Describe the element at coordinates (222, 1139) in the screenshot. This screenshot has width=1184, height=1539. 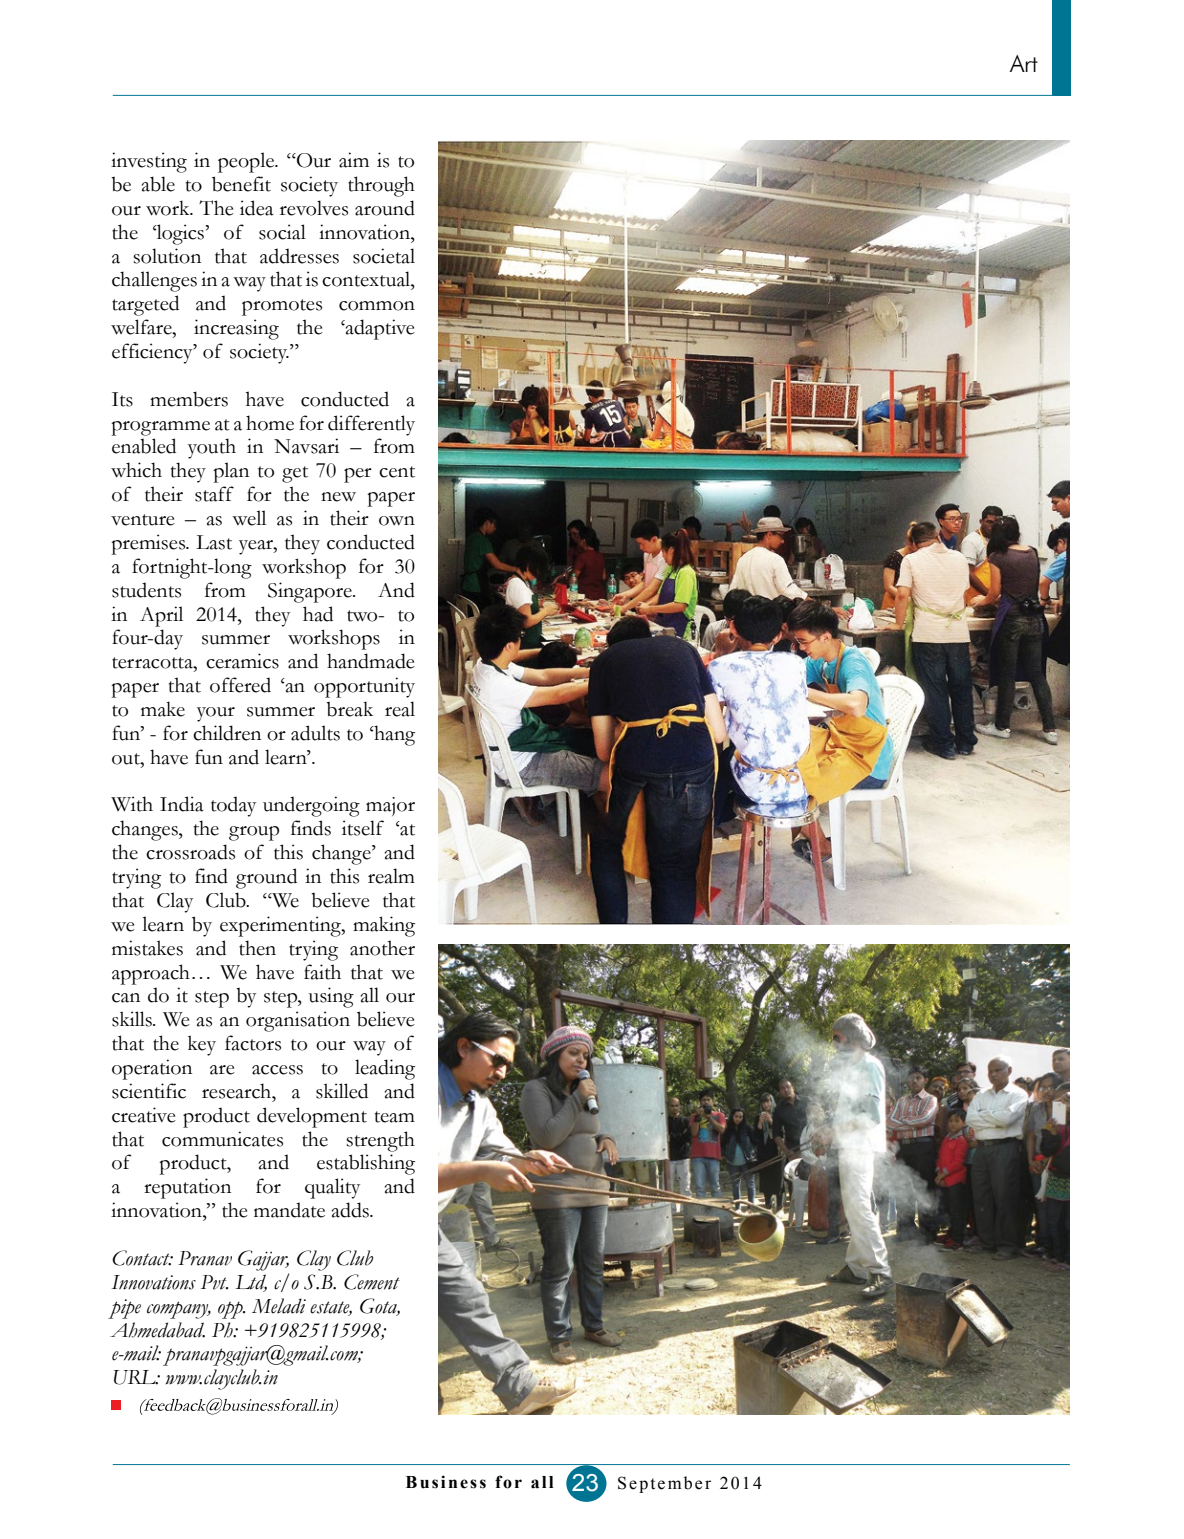
I see `communicates` at that location.
